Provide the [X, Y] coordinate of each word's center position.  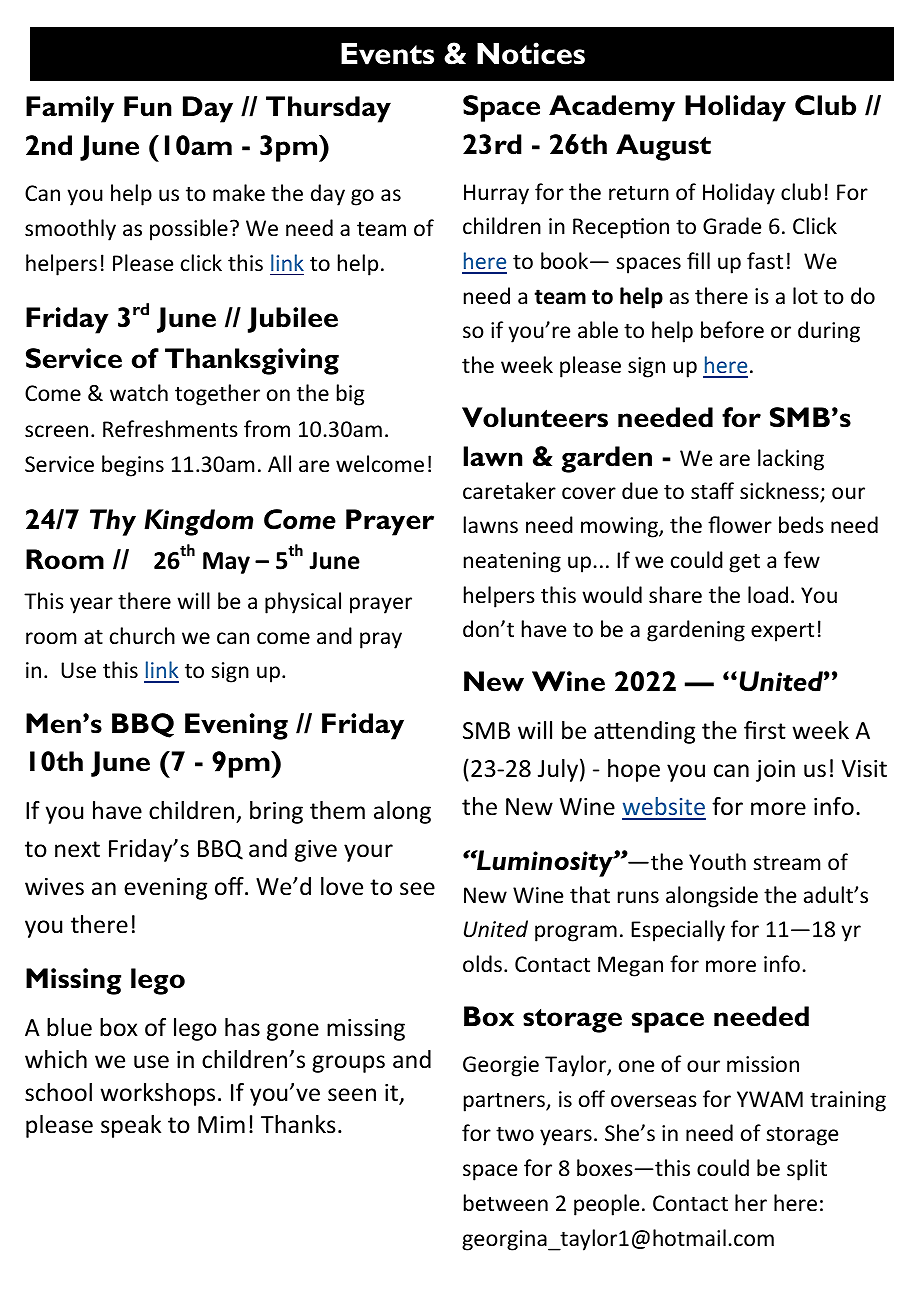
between [506, 1203]
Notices [531, 53]
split [807, 1170]
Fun [148, 106]
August [663, 147]
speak [131, 1126]
